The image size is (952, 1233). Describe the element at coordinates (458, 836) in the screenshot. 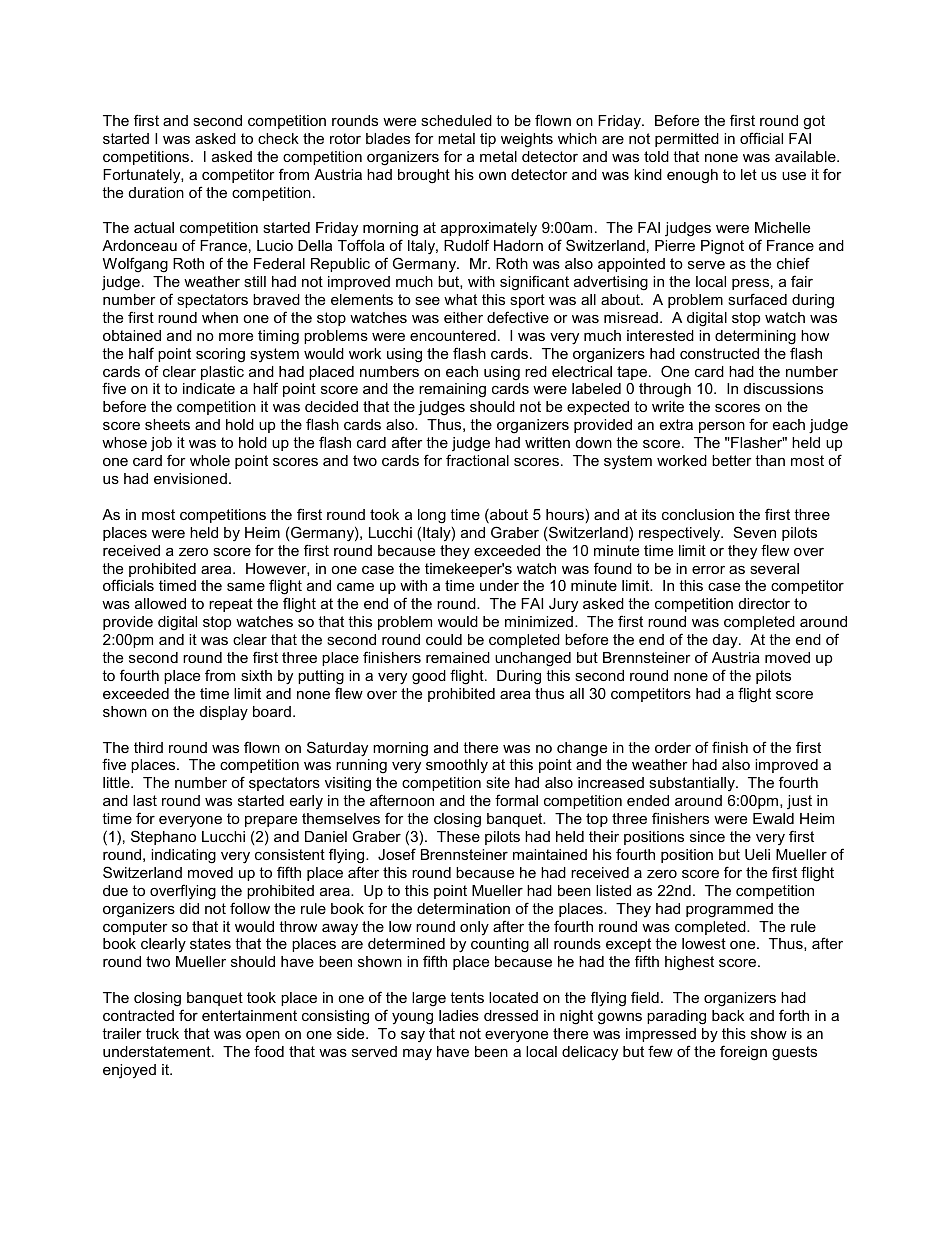

I see `These` at that location.
